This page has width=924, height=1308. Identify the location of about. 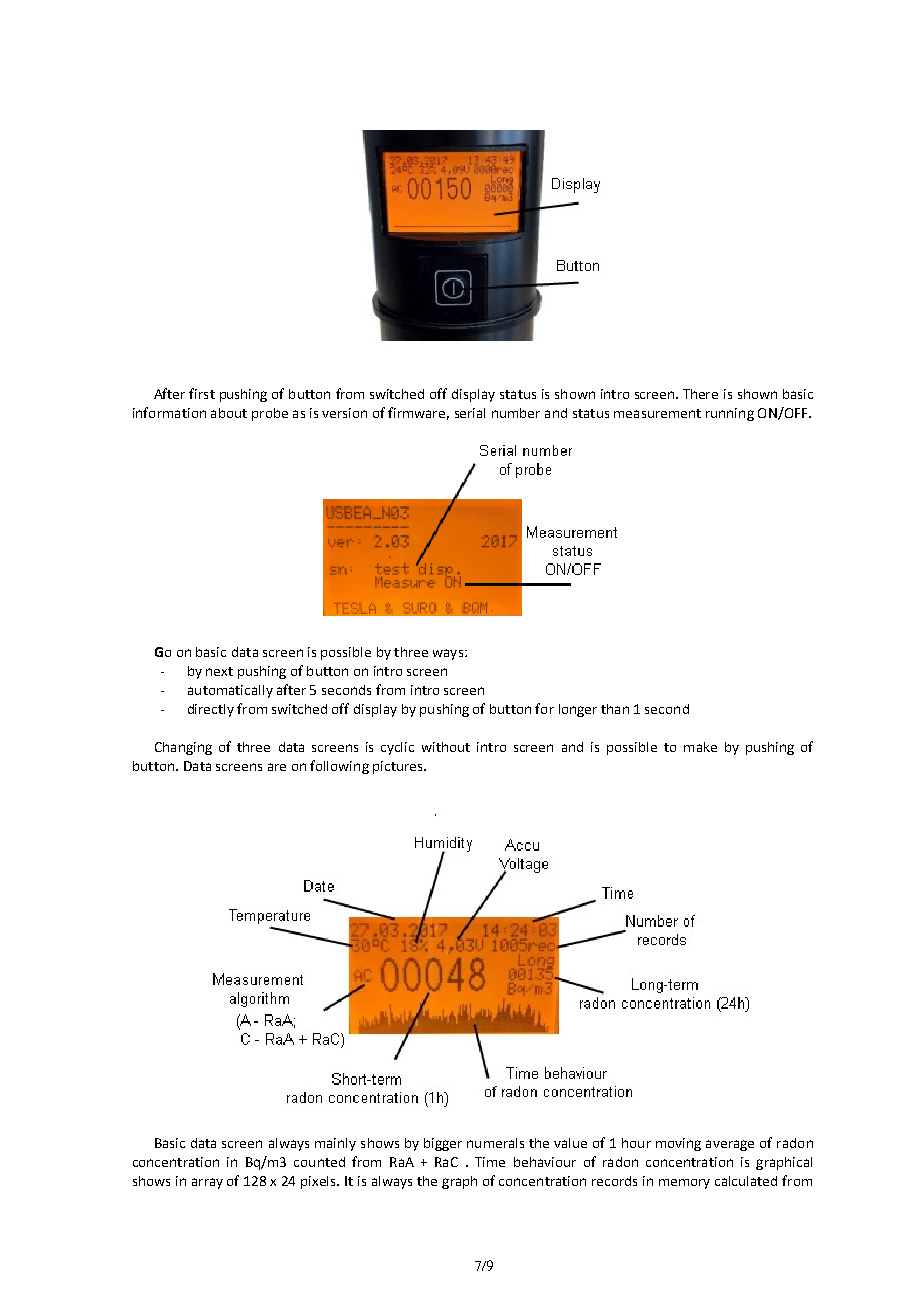
(229, 413).
